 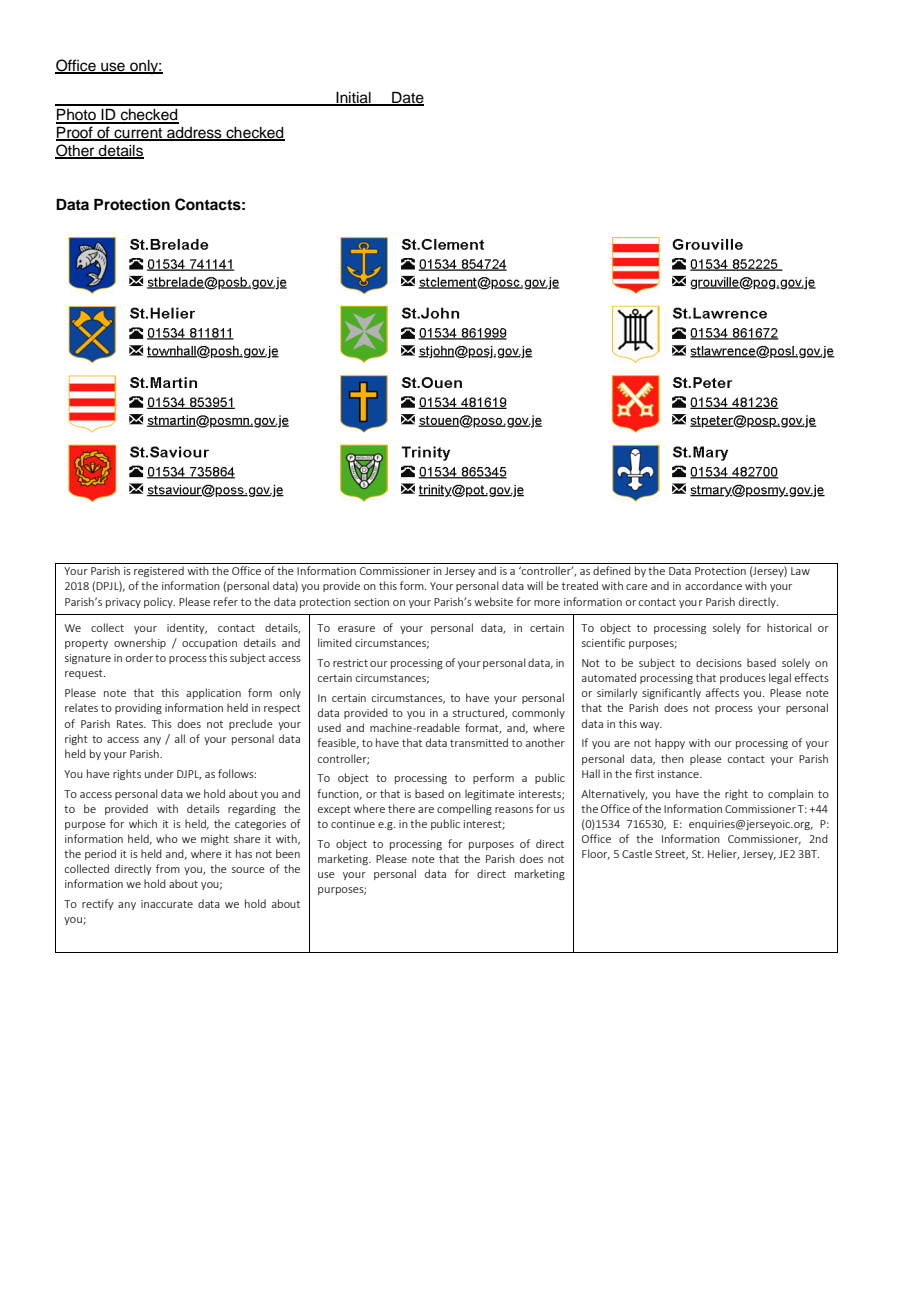 What do you see at coordinates (75, 133) in the page?
I see `Proof` at bounding box center [75, 133].
